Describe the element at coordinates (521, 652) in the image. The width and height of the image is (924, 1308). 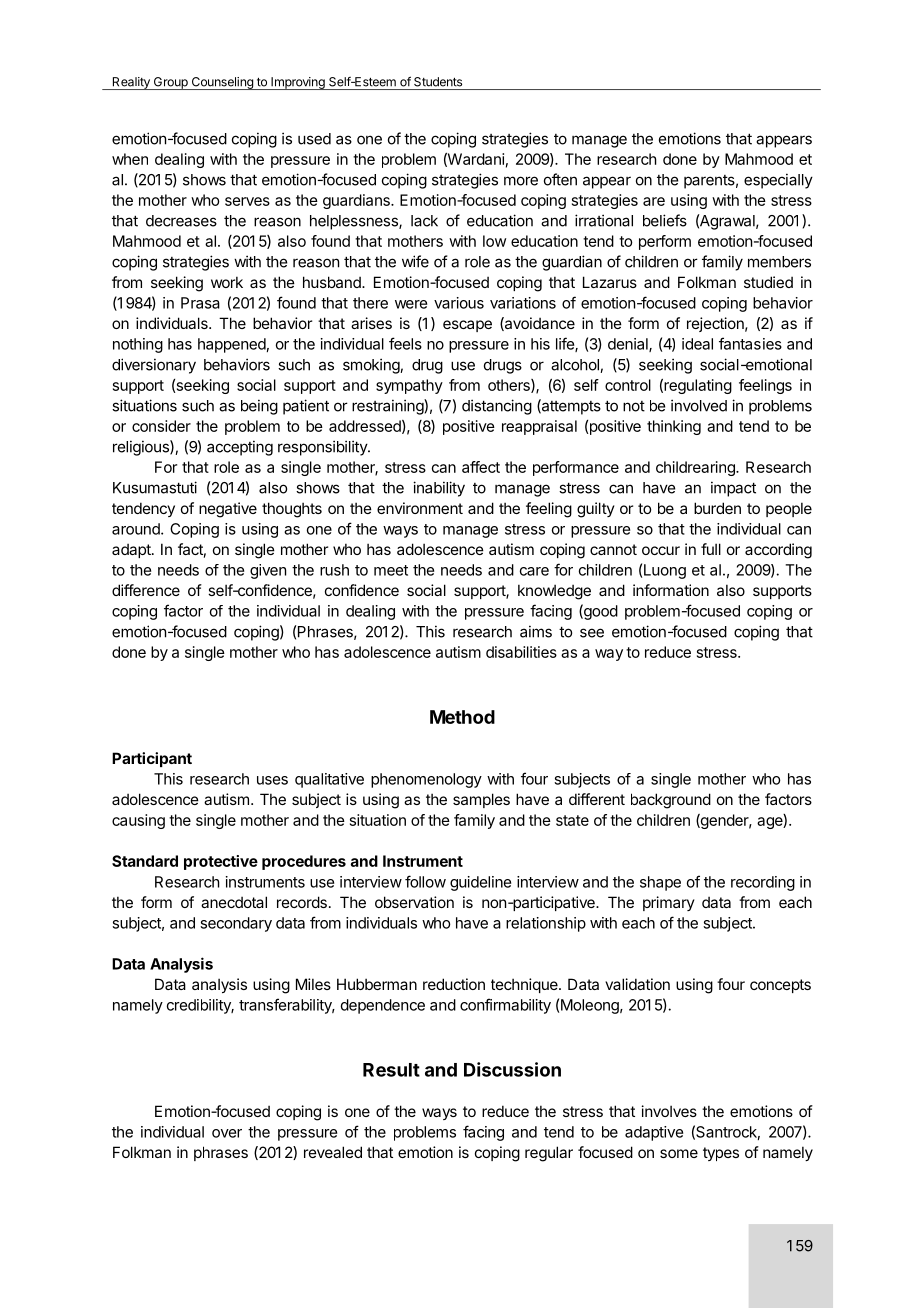
I see `disabilities` at that location.
